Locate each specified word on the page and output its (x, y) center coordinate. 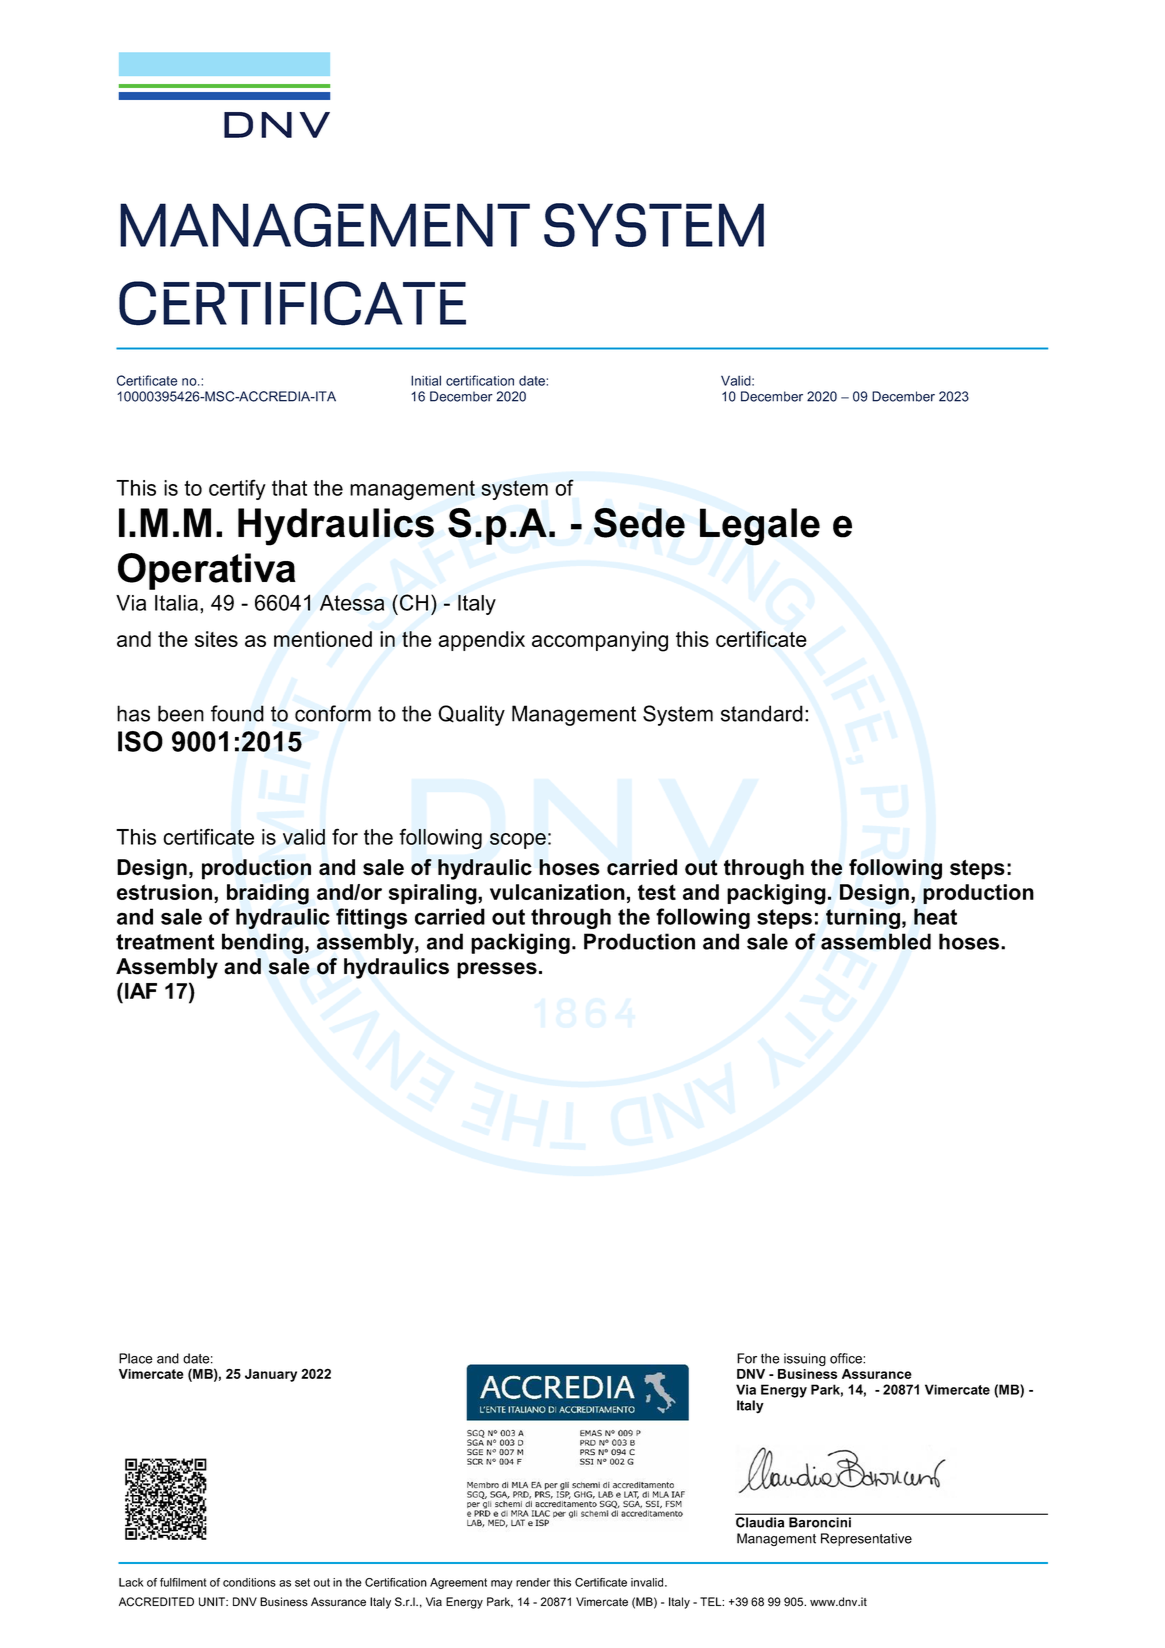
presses (497, 970)
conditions (249, 1582)
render (533, 1582)
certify (237, 489)
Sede (639, 523)
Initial (426, 380)
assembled (876, 941)
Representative (866, 1539)
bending (262, 943)
